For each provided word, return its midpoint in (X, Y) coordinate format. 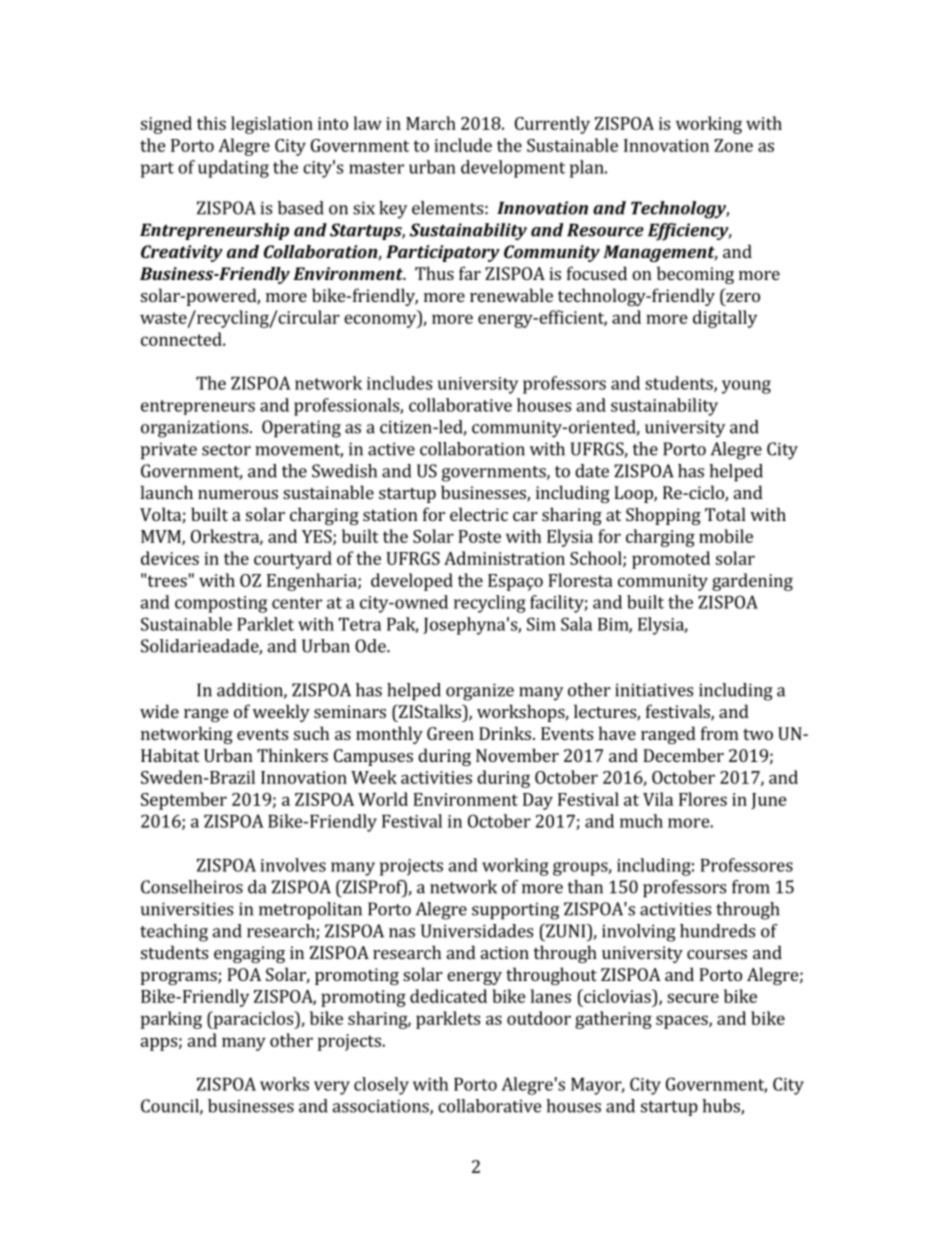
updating (233, 169)
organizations (194, 429)
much (641, 821)
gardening (752, 582)
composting (221, 604)
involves (293, 865)
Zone (733, 145)
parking (171, 1020)
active (391, 449)
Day (538, 801)
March (431, 123)
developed (412, 582)
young (746, 387)
